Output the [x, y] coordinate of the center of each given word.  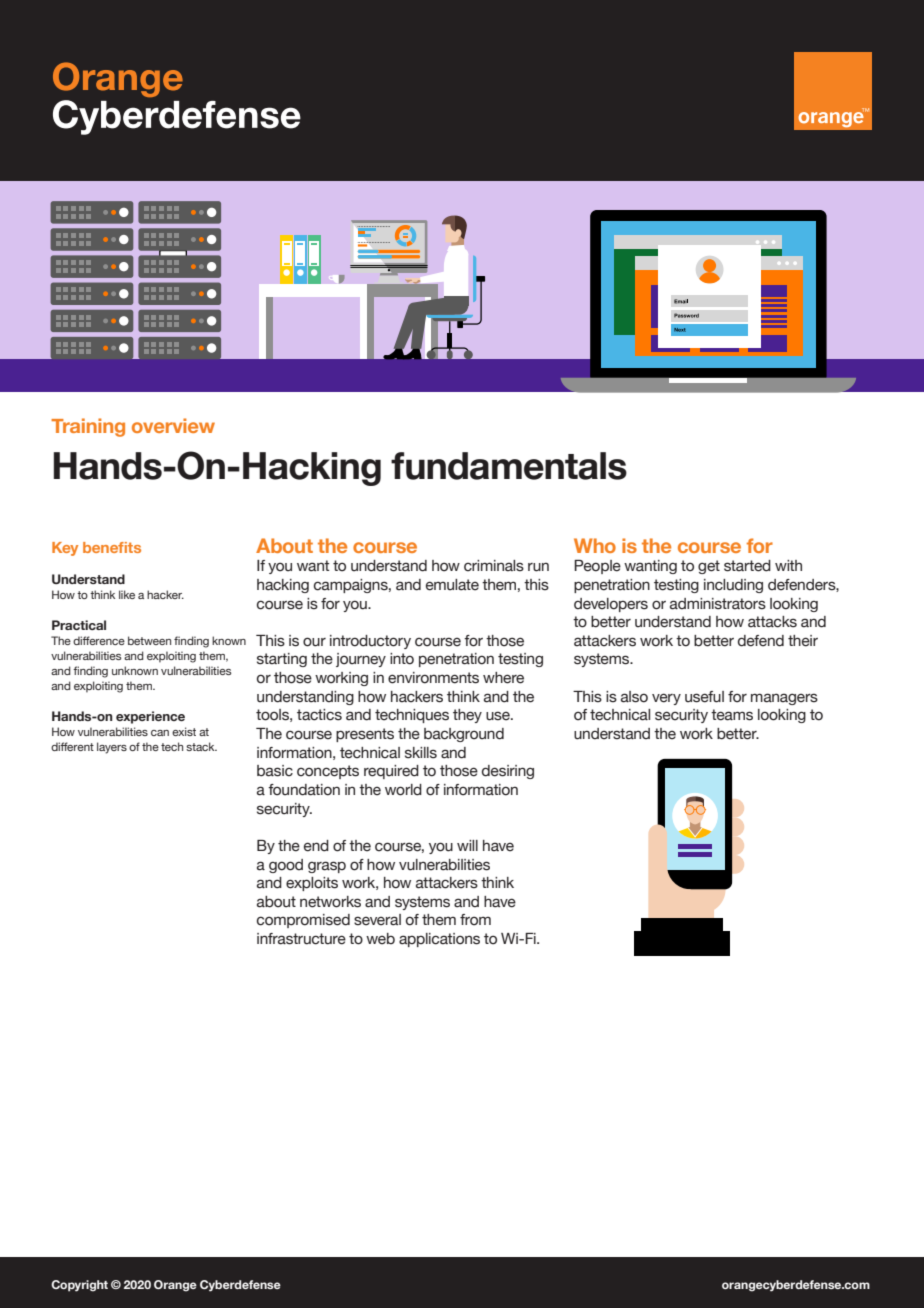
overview [173, 425]
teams [732, 715]
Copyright [79, 1286]
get [709, 567]
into [402, 659]
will [467, 845]
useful [704, 697]
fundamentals [509, 466]
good [286, 866]
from [475, 920]
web [380, 939]
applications [439, 940]
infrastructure [301, 939]
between [149, 640]
